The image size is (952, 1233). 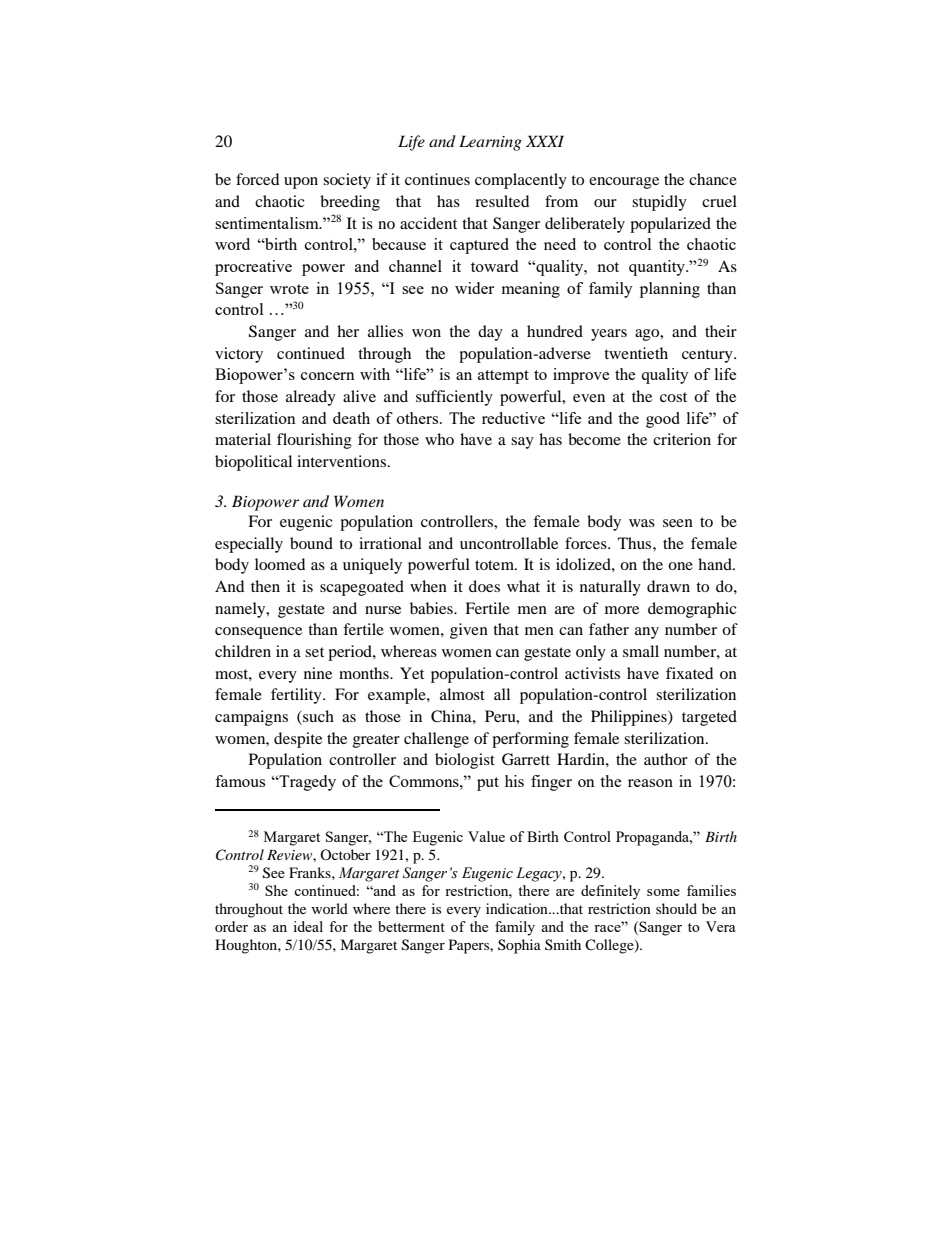 What do you see at coordinates (490, 143) in the screenshot?
I see `Learning` at bounding box center [490, 143].
